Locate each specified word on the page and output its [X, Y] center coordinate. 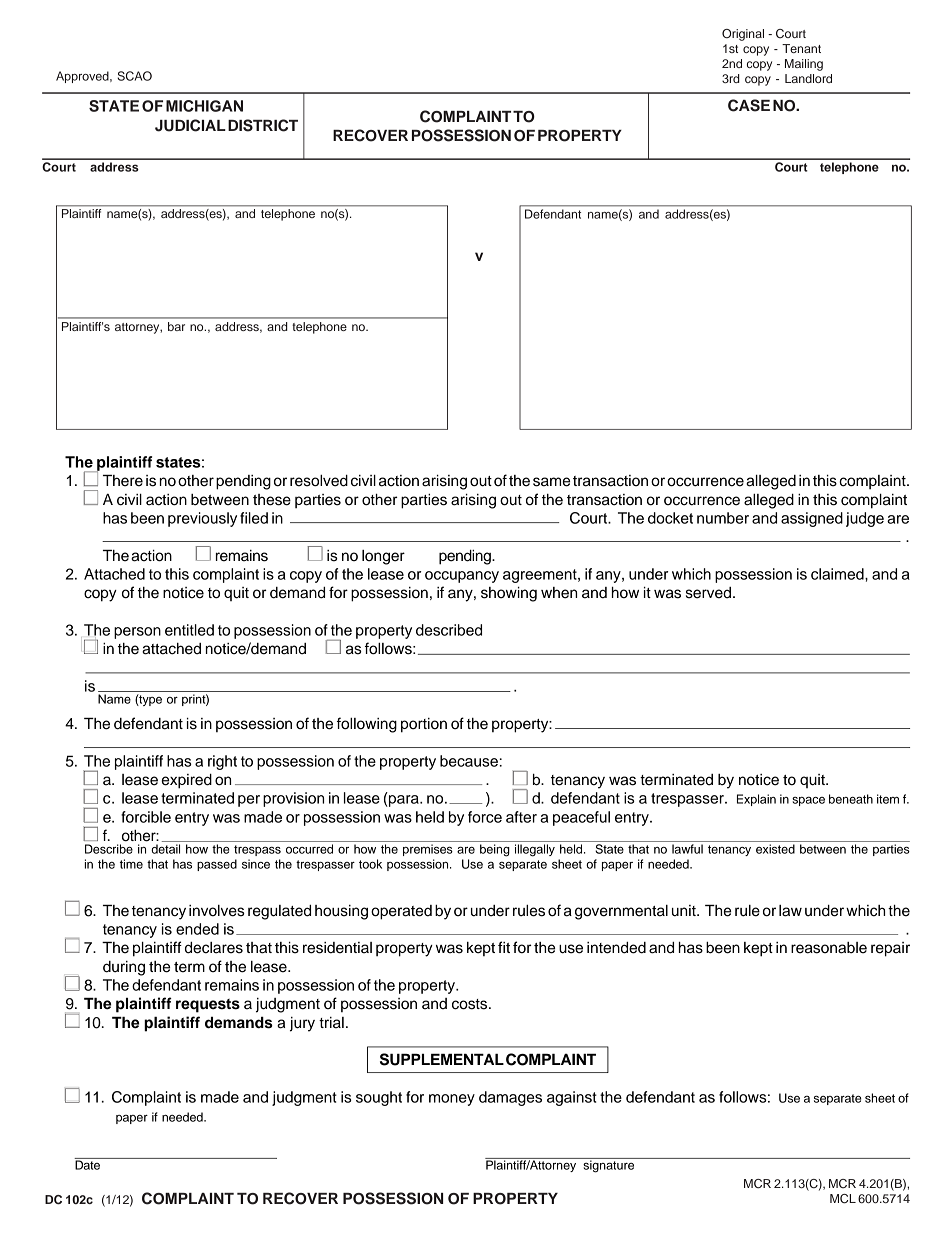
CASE [749, 105]
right [222, 762]
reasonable [829, 948]
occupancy [462, 577]
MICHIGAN [204, 106]
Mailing [804, 65]
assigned [812, 519]
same [551, 482]
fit [504, 947]
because [469, 761]
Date [88, 1164]
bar [176, 326]
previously [202, 519]
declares [214, 948]
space [808, 801]
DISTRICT [263, 125]
